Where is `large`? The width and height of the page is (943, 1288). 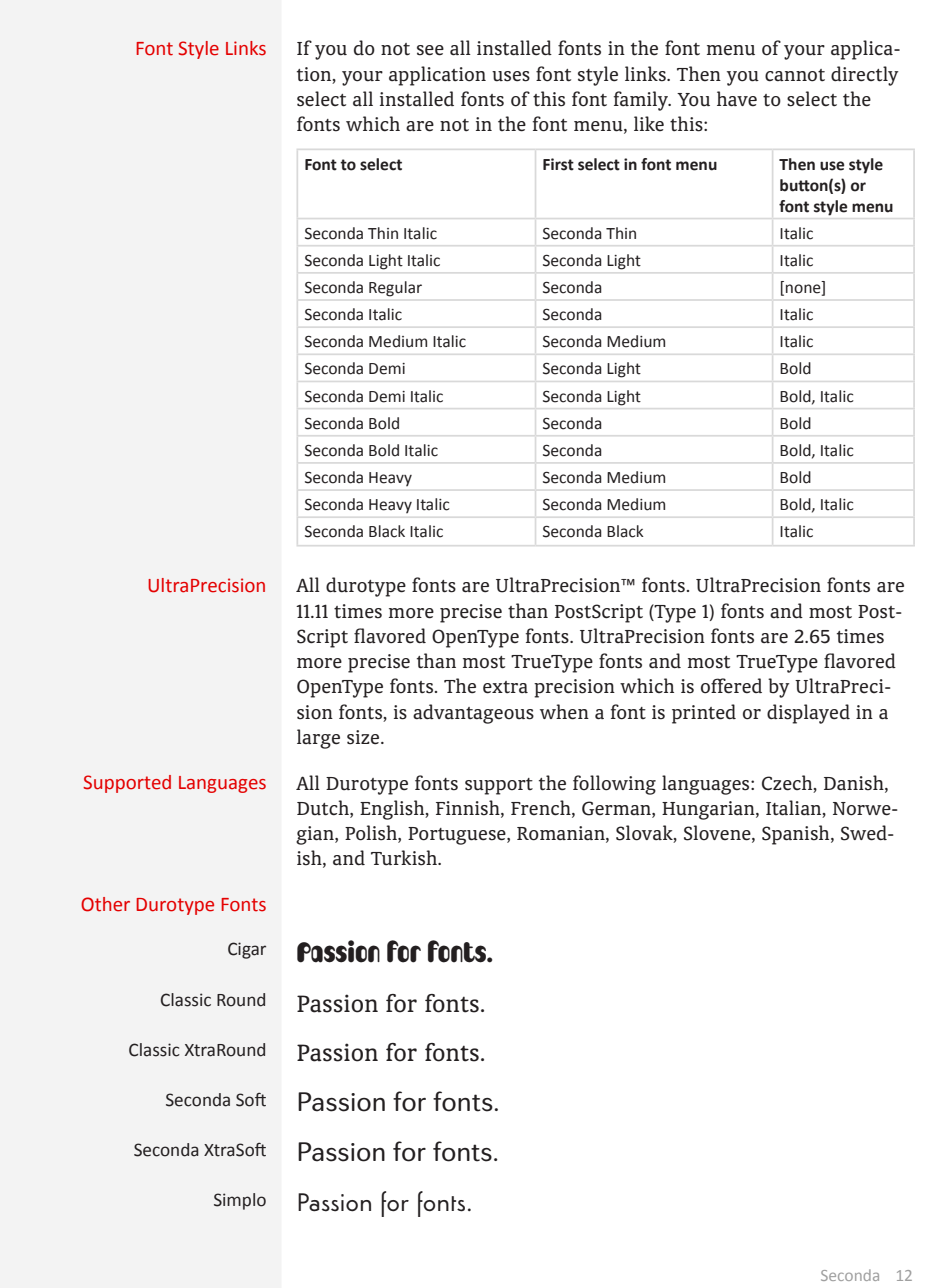
large is located at coordinates (318, 739).
